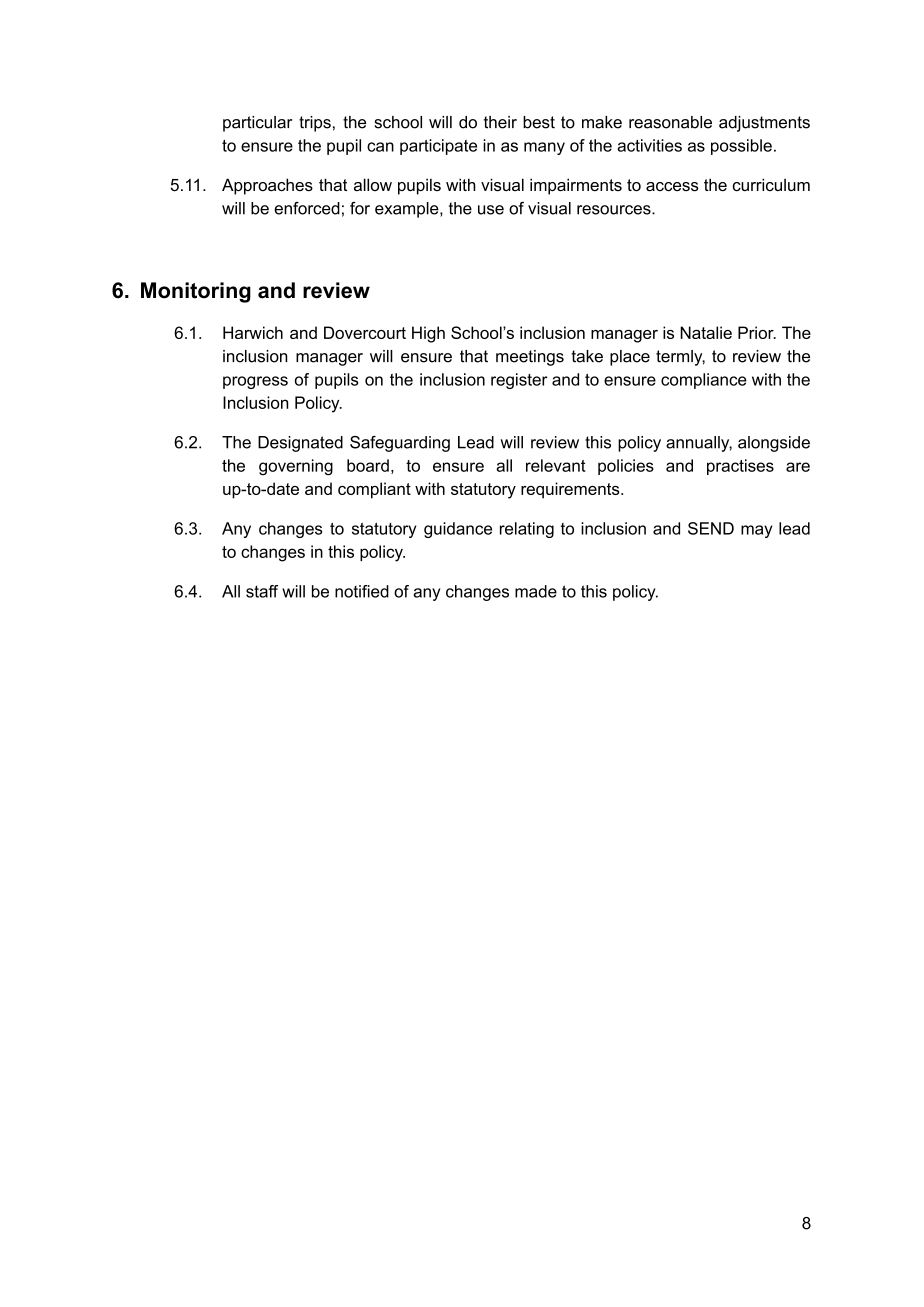 This image has width=924, height=1307. I want to click on their, so click(500, 122).
